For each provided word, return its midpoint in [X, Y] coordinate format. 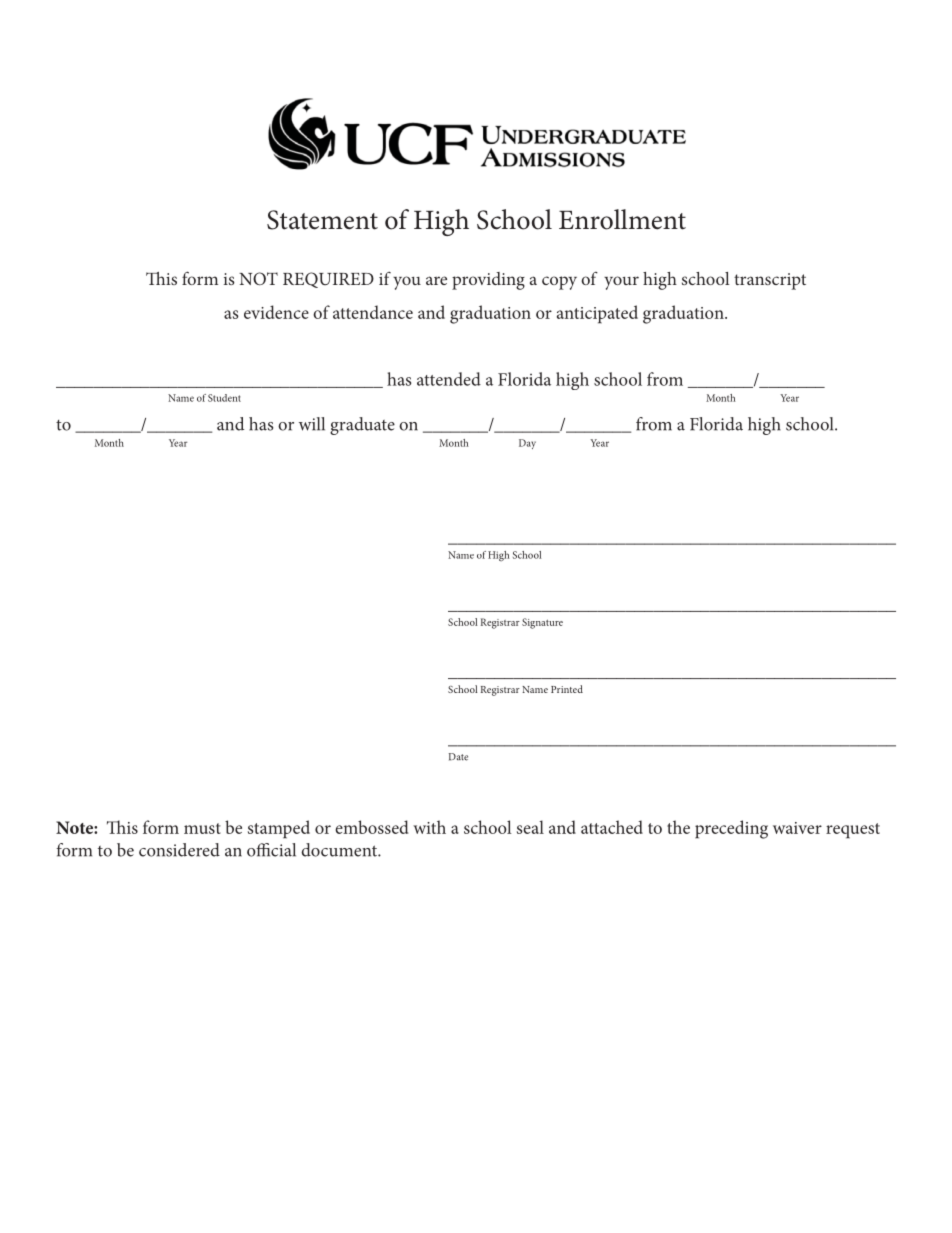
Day [527, 444]
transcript [770, 281]
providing [488, 281]
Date [458, 757]
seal [530, 827]
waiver [797, 828]
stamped [279, 829]
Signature [542, 623]
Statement [322, 220]
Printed [567, 689]
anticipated [597, 314]
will [312, 424]
